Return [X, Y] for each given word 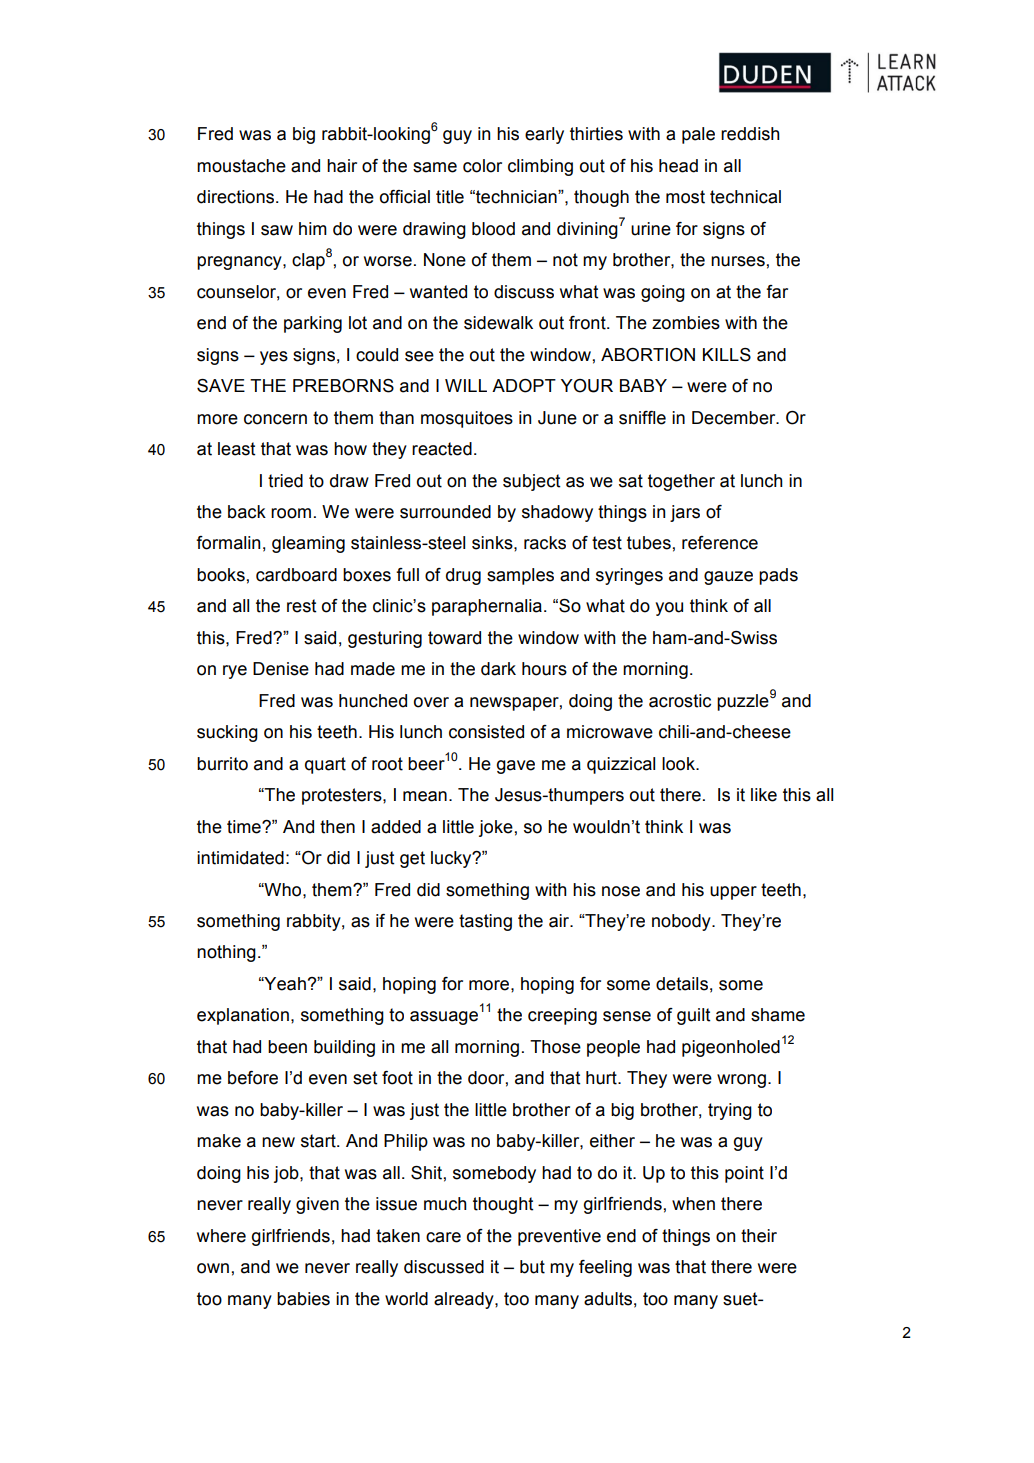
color [482, 166]
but [532, 1267]
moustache [241, 166]
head [678, 166]
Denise [281, 669]
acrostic [680, 701]
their [759, 1236]
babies [303, 1299]
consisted [486, 732]
